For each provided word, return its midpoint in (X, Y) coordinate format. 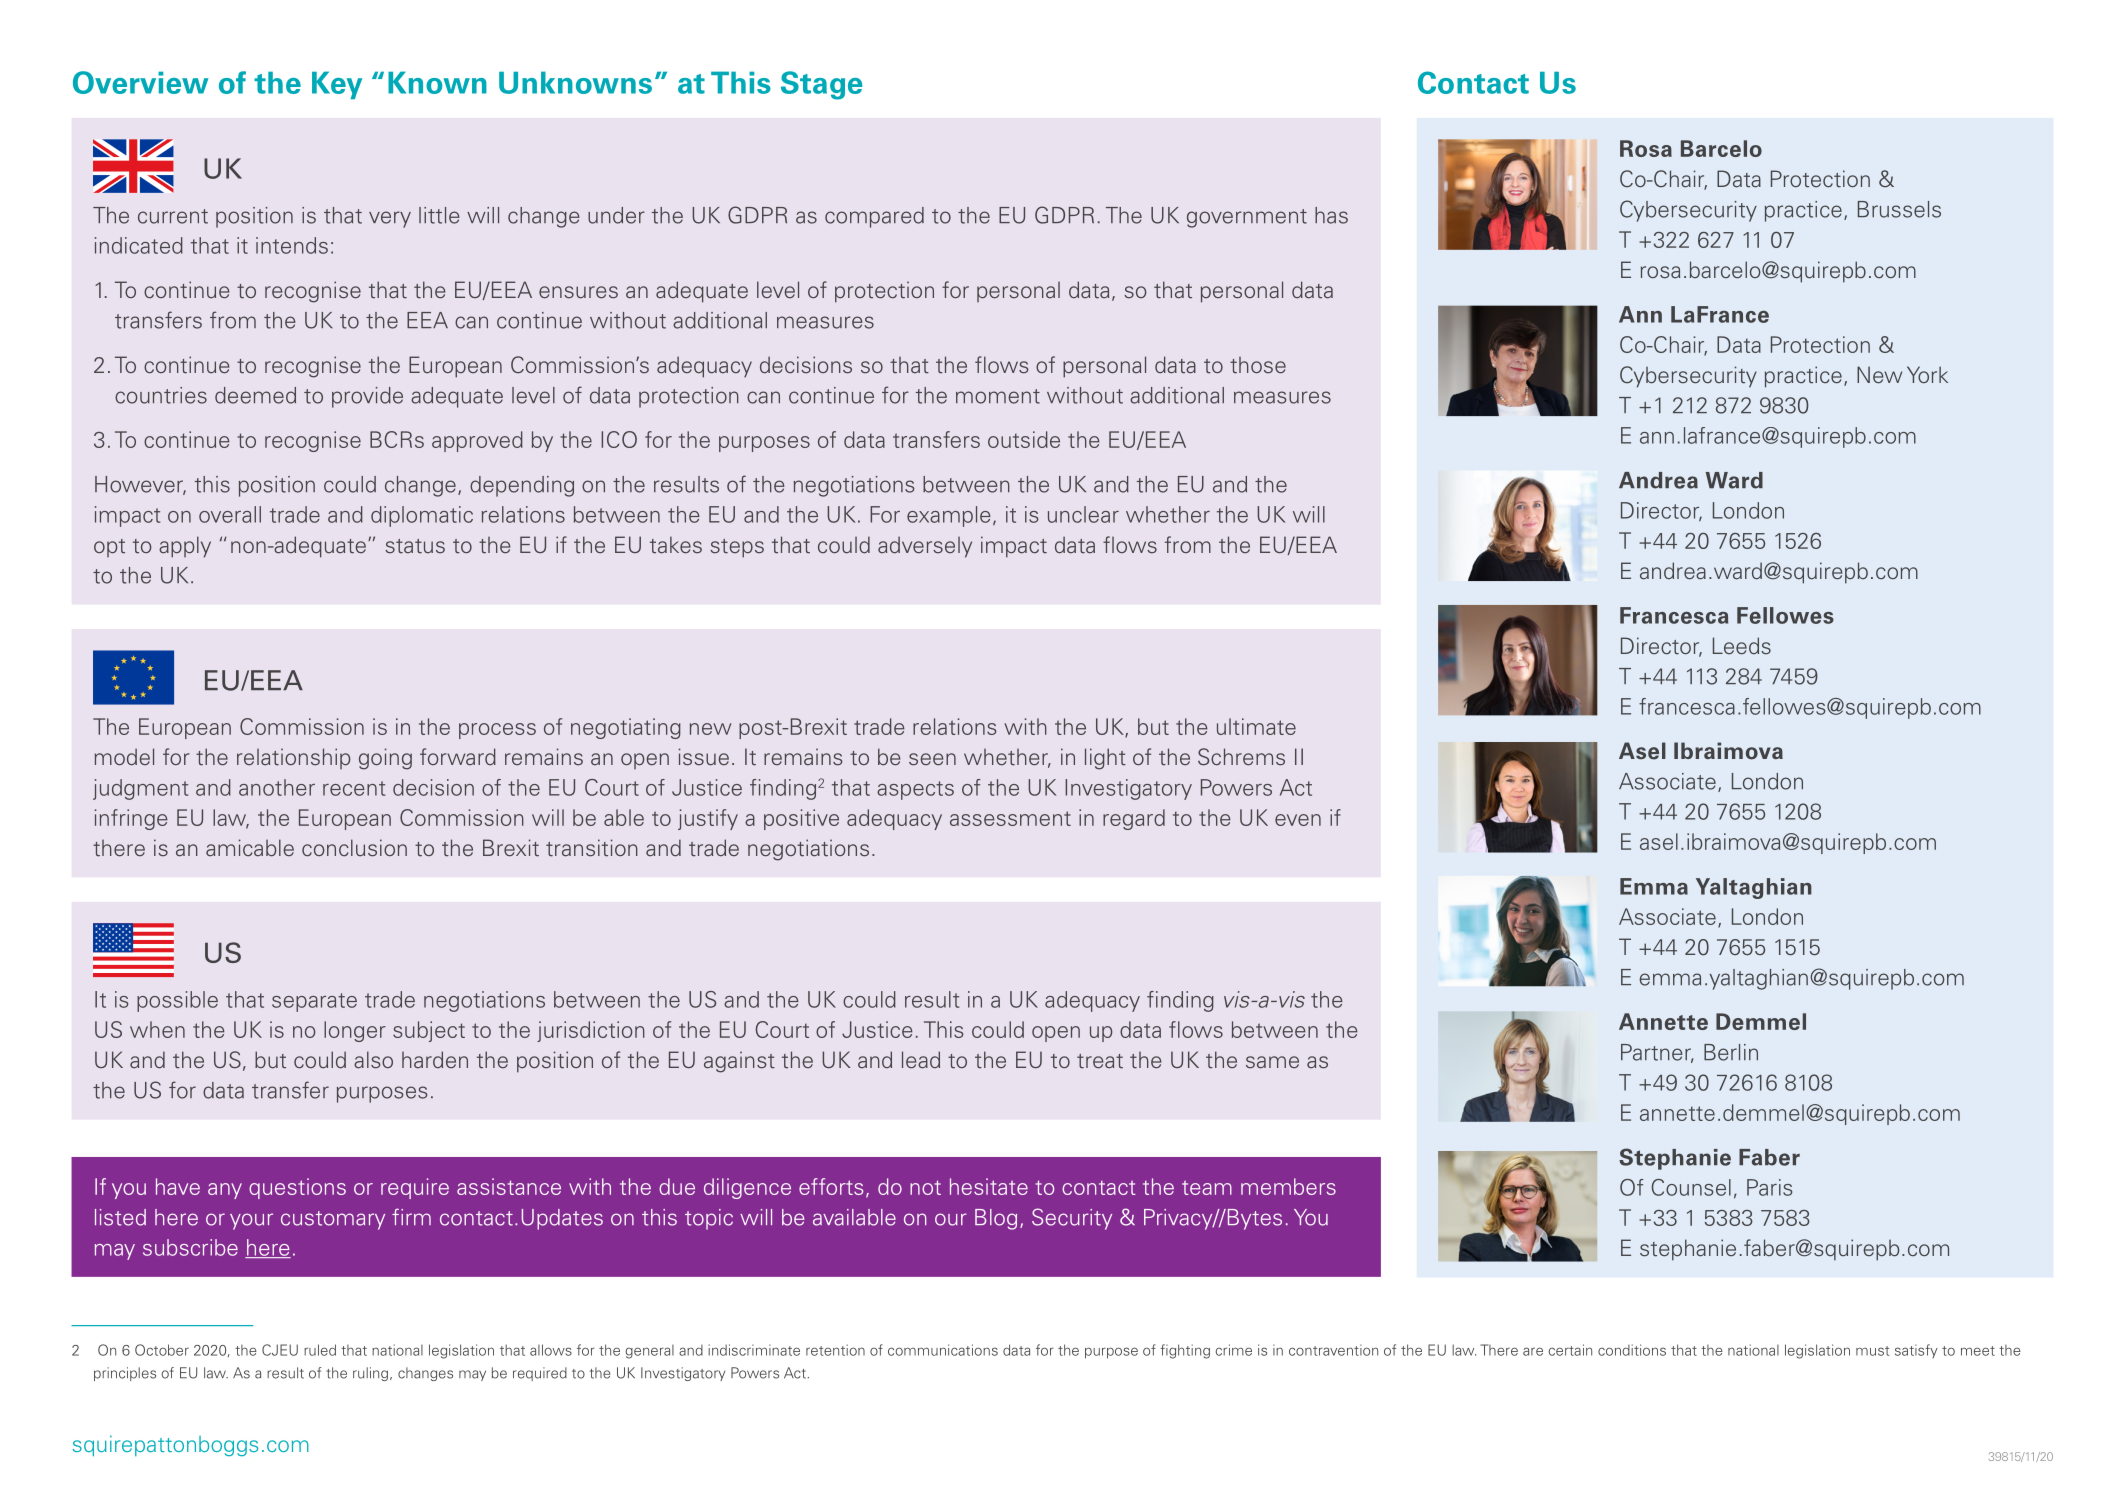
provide (367, 397)
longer (355, 1031)
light (1105, 759)
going (385, 759)
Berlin (1731, 1052)
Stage (822, 85)
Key (337, 85)
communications (943, 1350)
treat (1100, 1061)
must (1872, 1351)
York (1927, 374)
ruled (320, 1350)
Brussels (1899, 209)
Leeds (1742, 646)
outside (1024, 439)
